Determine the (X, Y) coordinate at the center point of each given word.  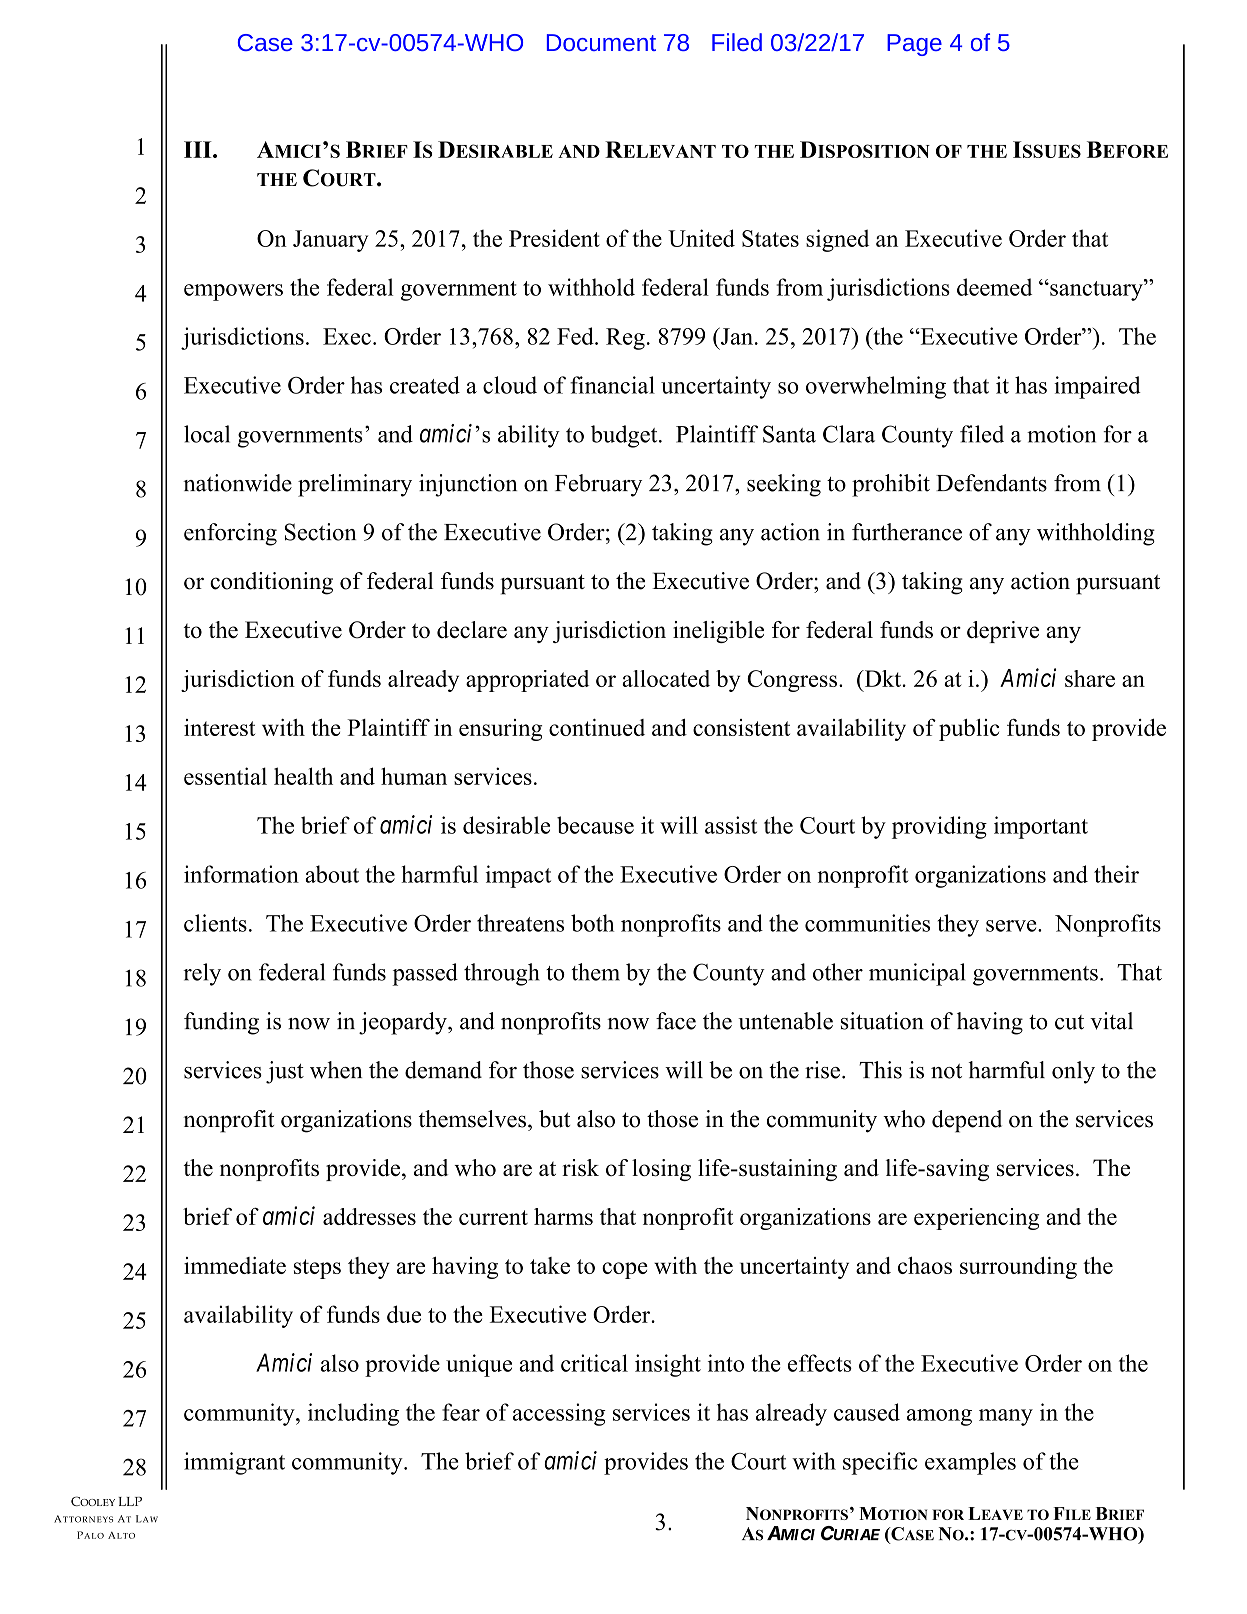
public (969, 730)
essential (225, 776)
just (285, 1072)
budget (625, 436)
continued (597, 727)
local (207, 434)
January (330, 241)
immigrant (234, 1463)
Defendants (991, 483)
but (554, 1119)
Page (914, 45)
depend (967, 1121)
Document (601, 42)
